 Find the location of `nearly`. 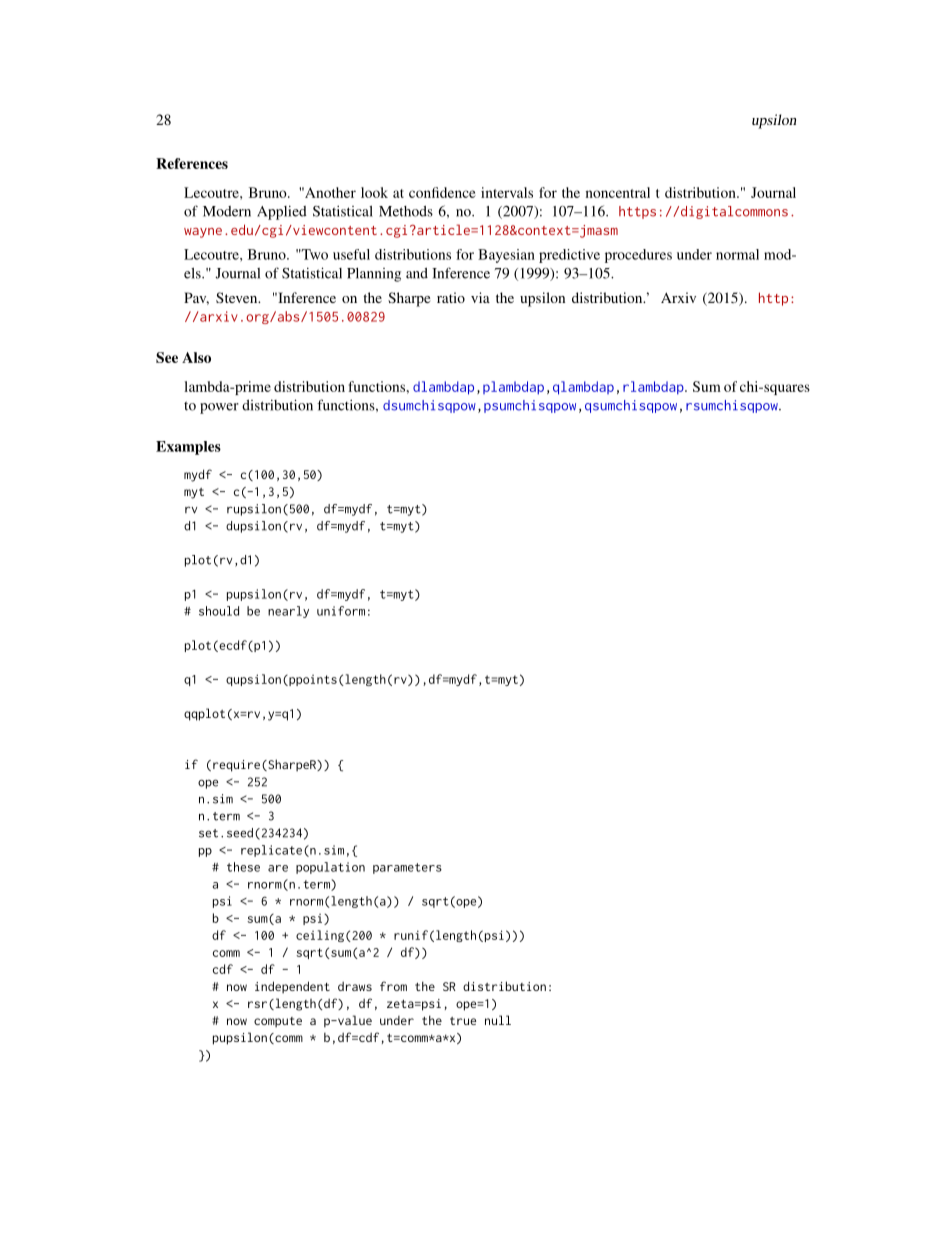

nearly is located at coordinates (288, 612).
